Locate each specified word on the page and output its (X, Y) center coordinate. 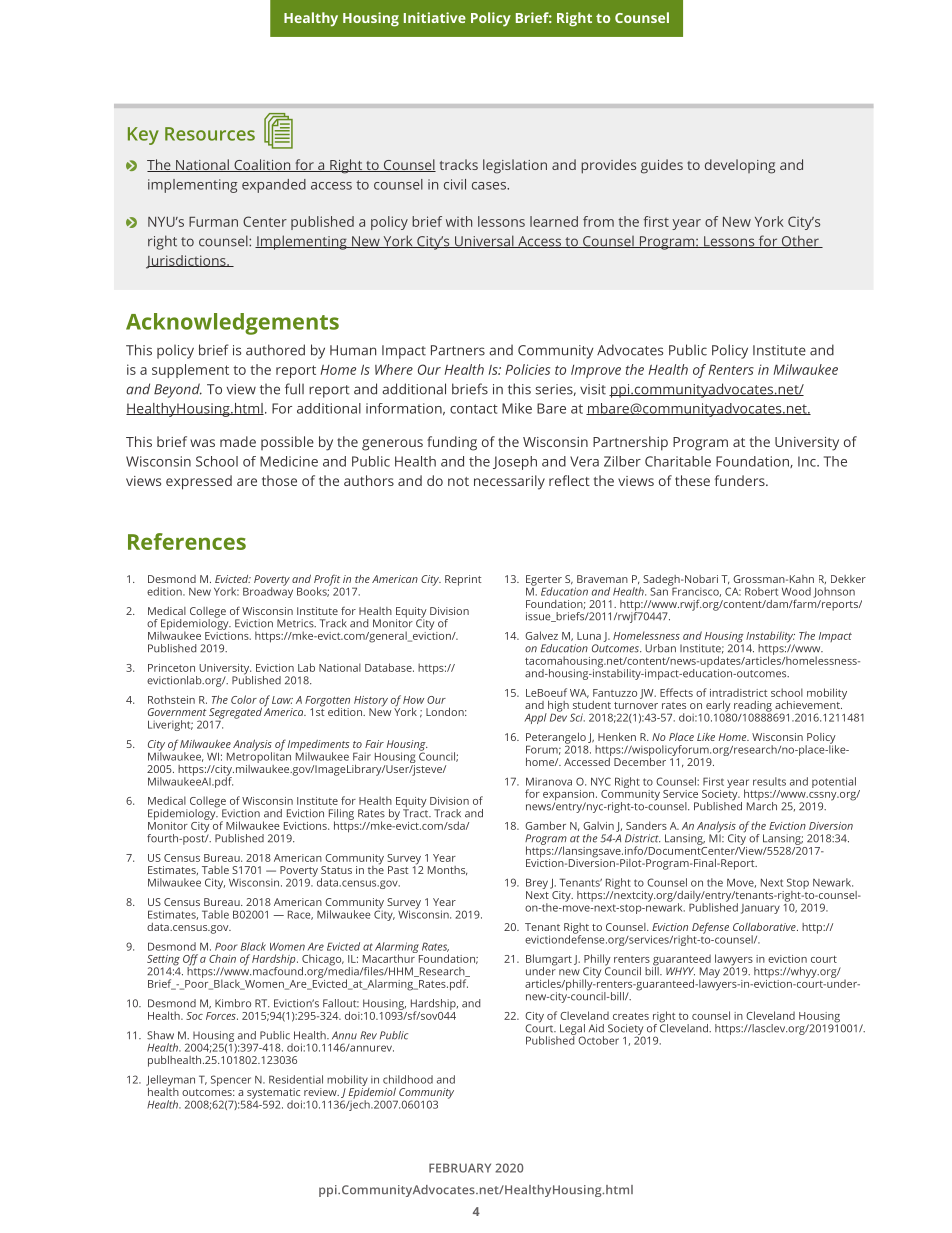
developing (740, 166)
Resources (210, 134)
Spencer (231, 1080)
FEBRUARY (460, 1168)
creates (631, 1016)
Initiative (435, 17)
